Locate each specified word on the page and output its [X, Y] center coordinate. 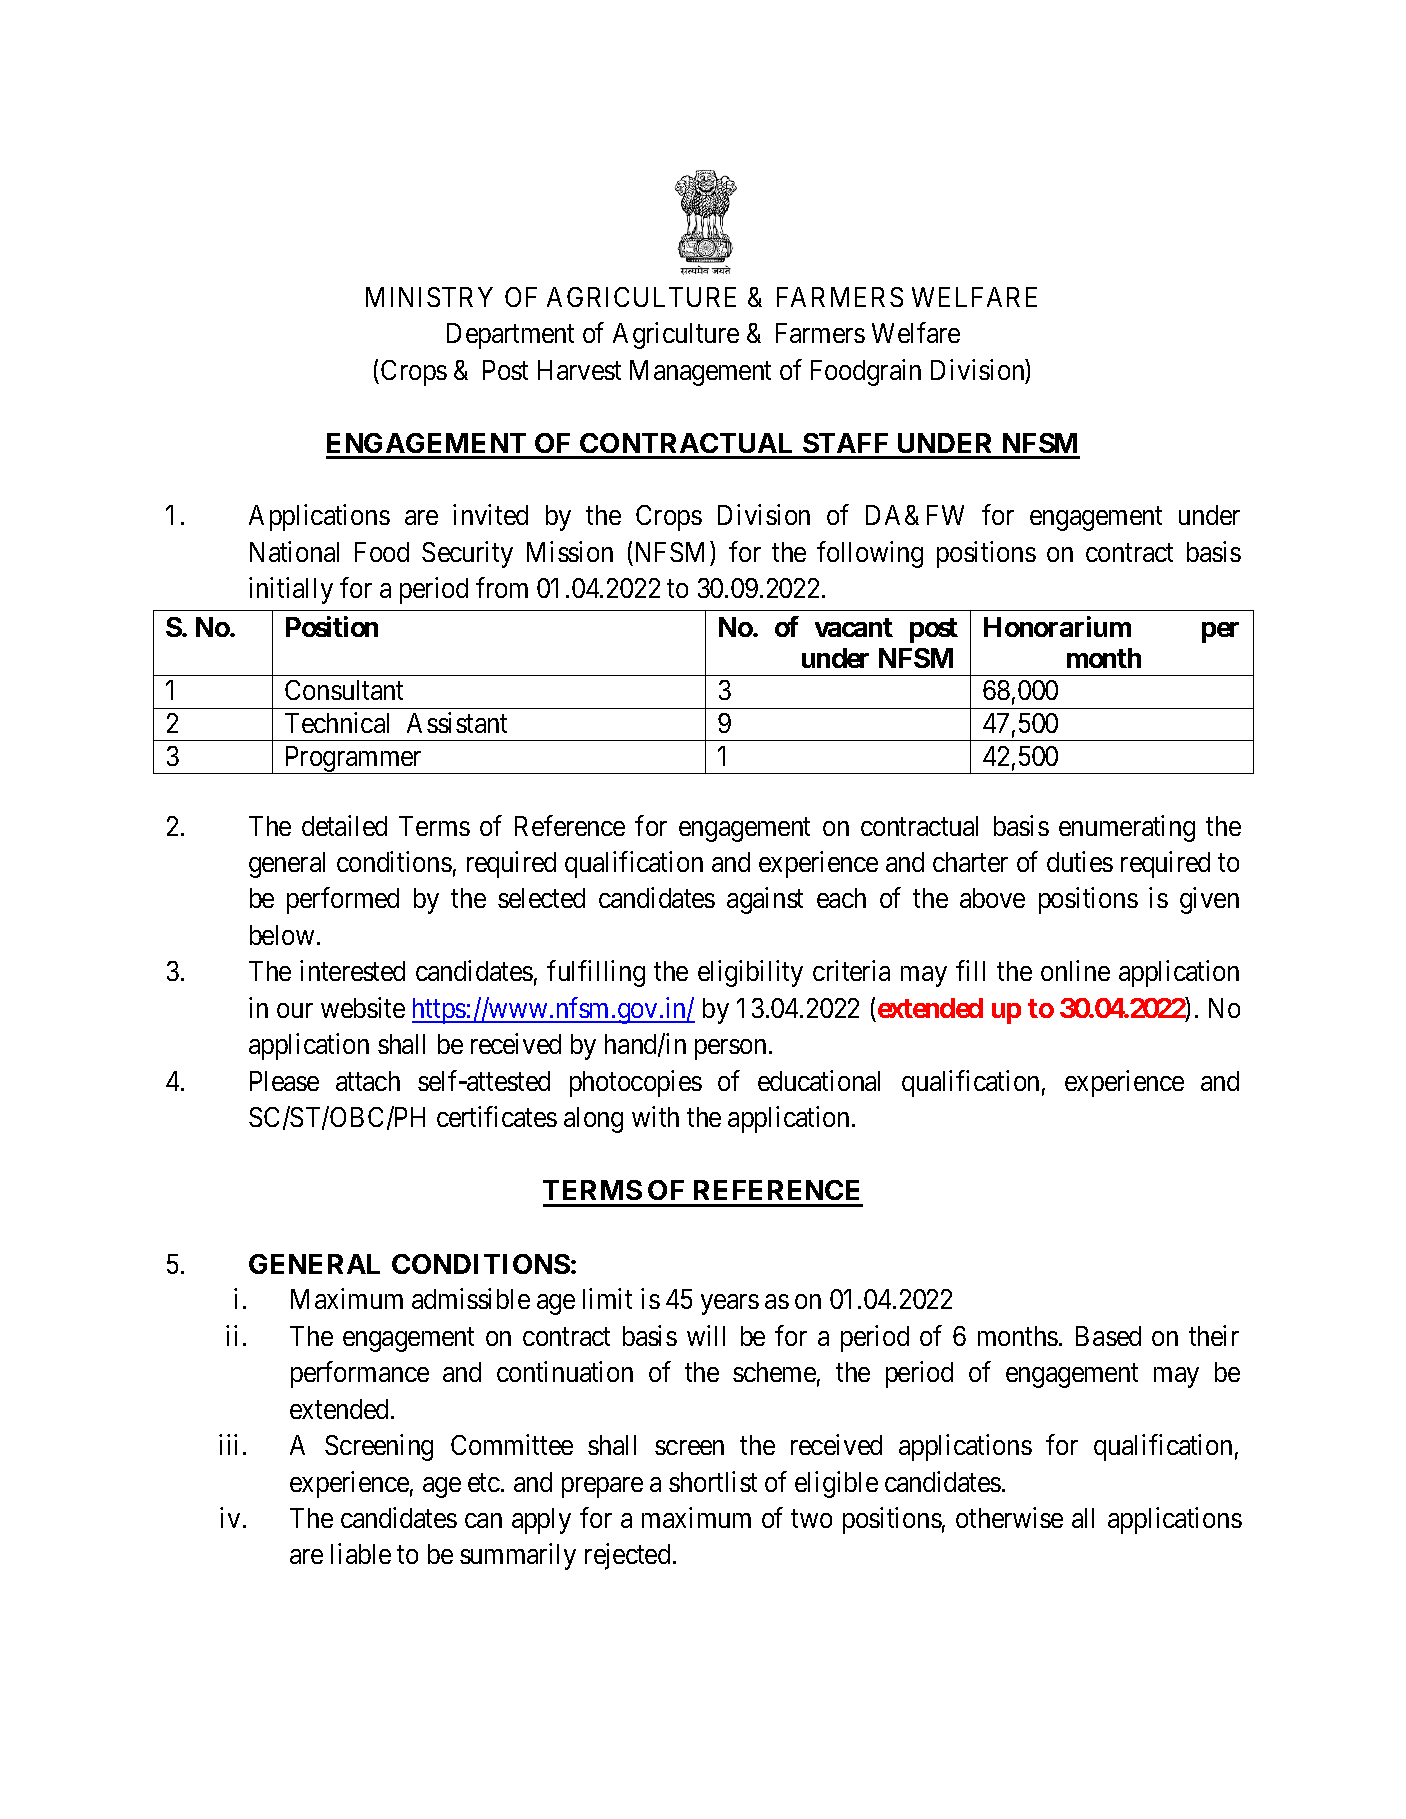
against [765, 900]
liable [361, 1554]
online [1075, 971]
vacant [854, 627]
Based [1108, 1336]
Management [700, 373]
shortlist [713, 1481]
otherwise [1009, 1517]
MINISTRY [429, 297]
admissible [471, 1299]
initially [291, 590]
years [730, 1305]
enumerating [1127, 828]
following [870, 554]
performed [343, 900]
